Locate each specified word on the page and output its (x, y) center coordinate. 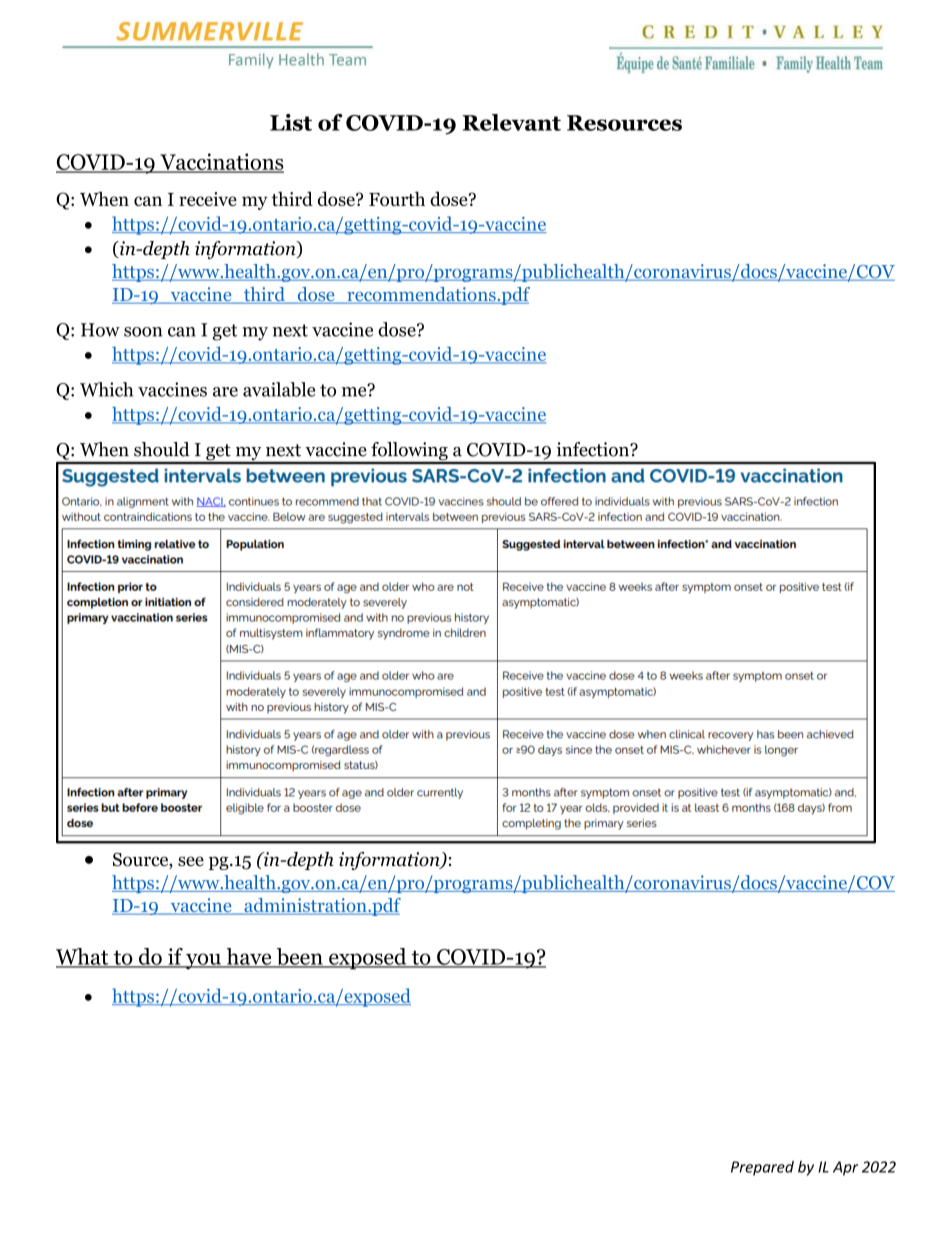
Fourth (397, 198)
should (162, 449)
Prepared (762, 1168)
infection (594, 449)
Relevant (512, 122)
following (409, 452)
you (203, 961)
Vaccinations (221, 162)
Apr (845, 1168)
